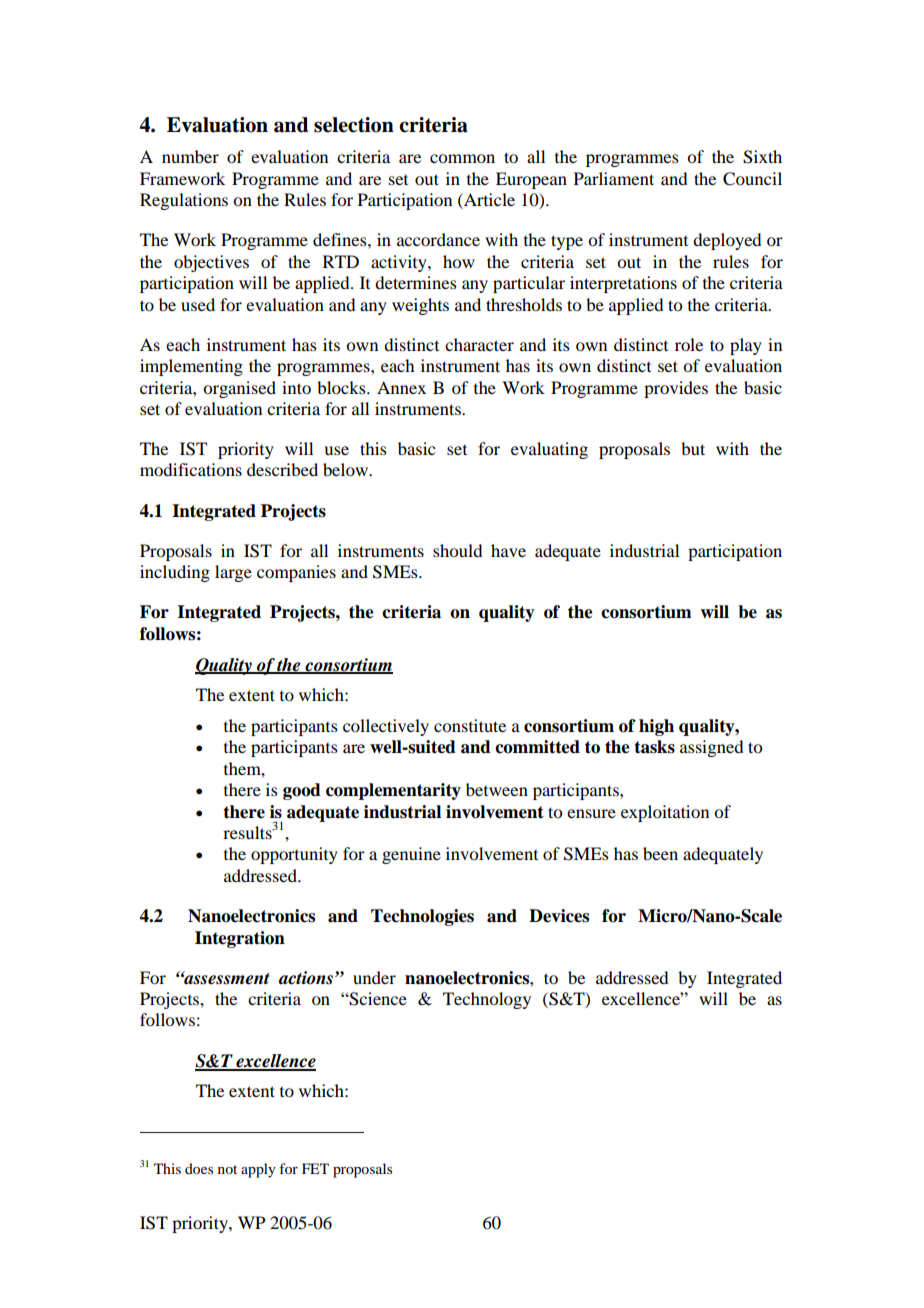 The width and height of the document is (924, 1308). I want to click on Council, so click(752, 179).
